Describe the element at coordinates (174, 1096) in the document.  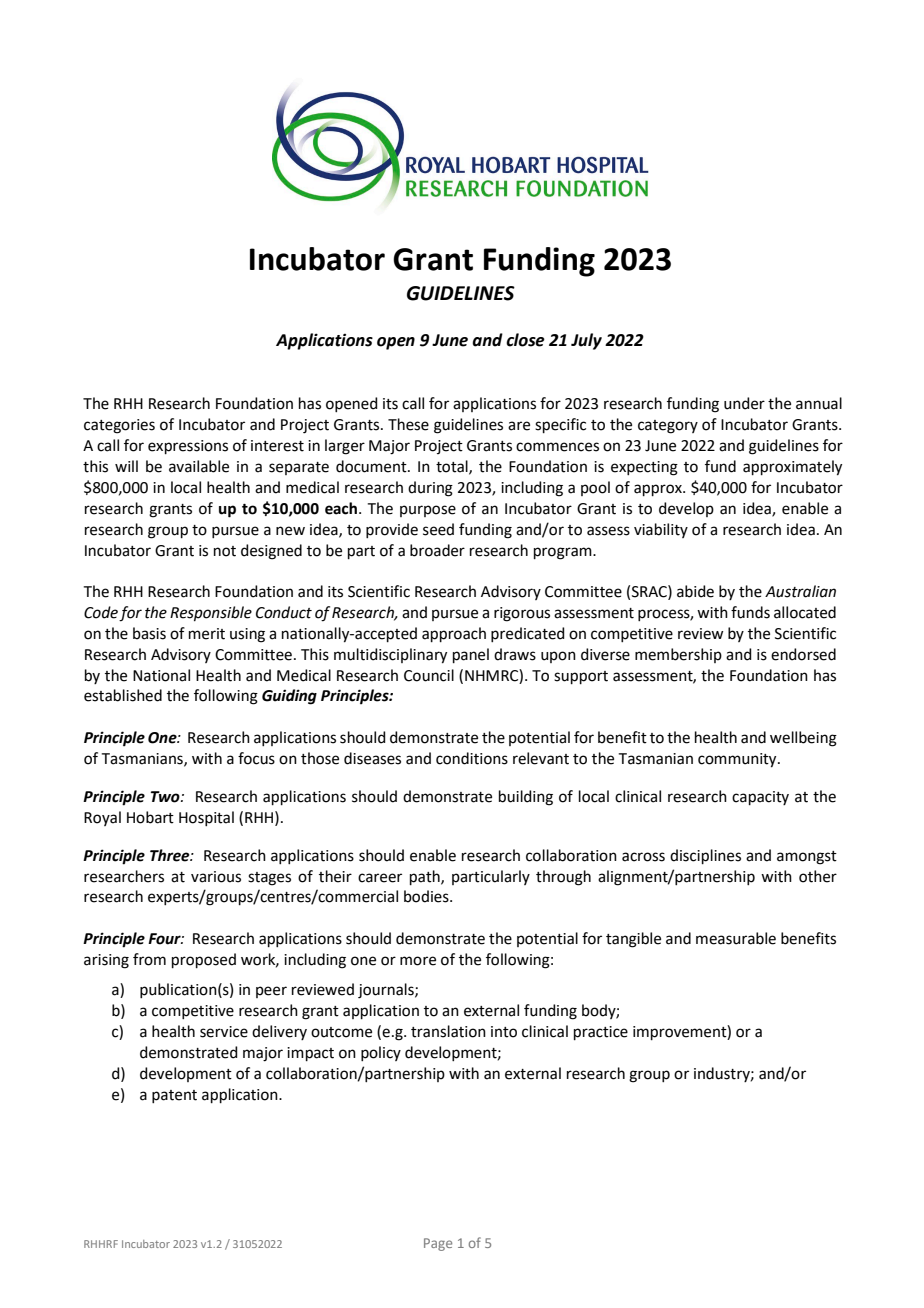
I see `patent` at that location.
